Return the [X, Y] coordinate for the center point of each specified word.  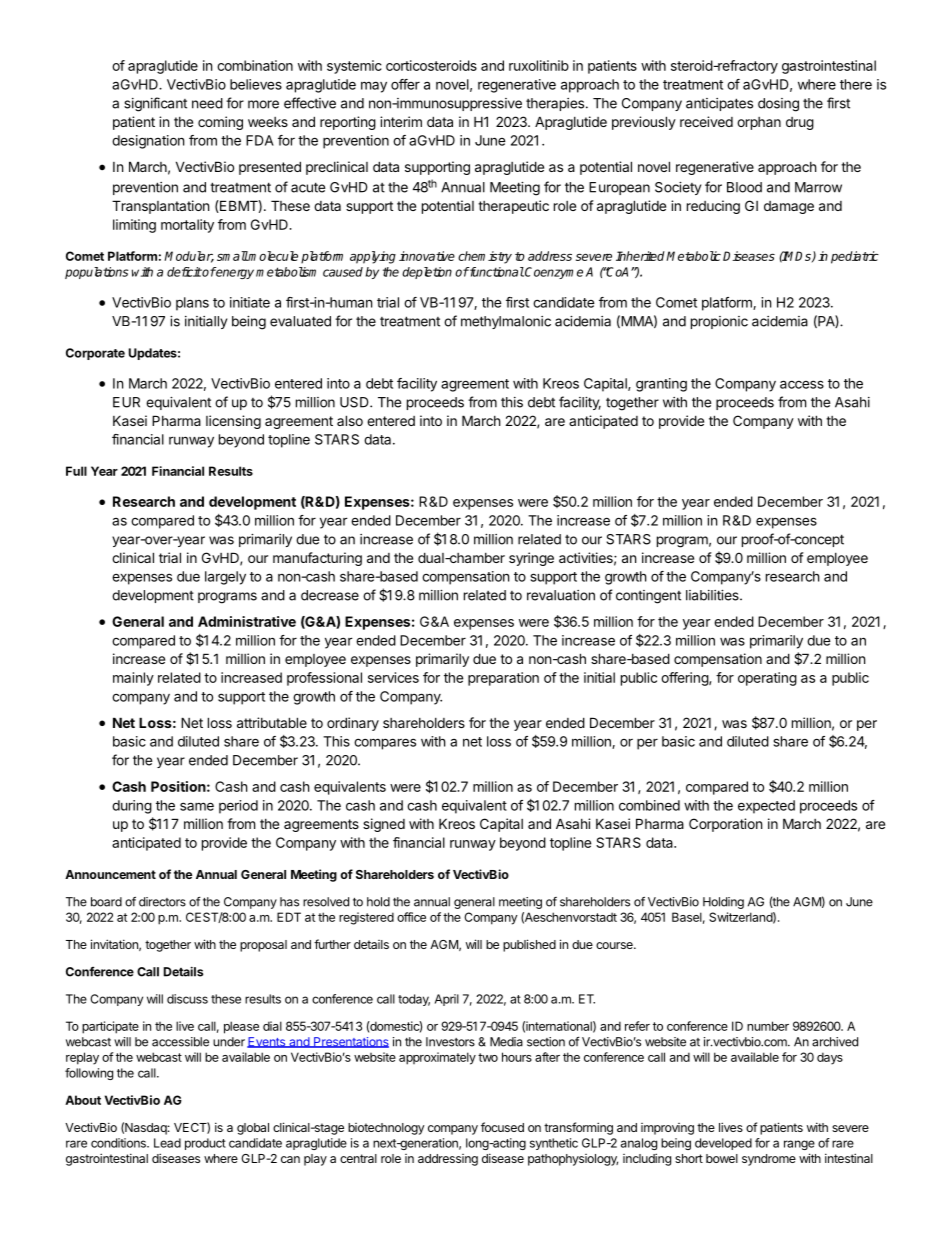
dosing [778, 105]
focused [502, 1127]
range [799, 1145]
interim [401, 121]
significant [155, 104]
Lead [167, 1143]
